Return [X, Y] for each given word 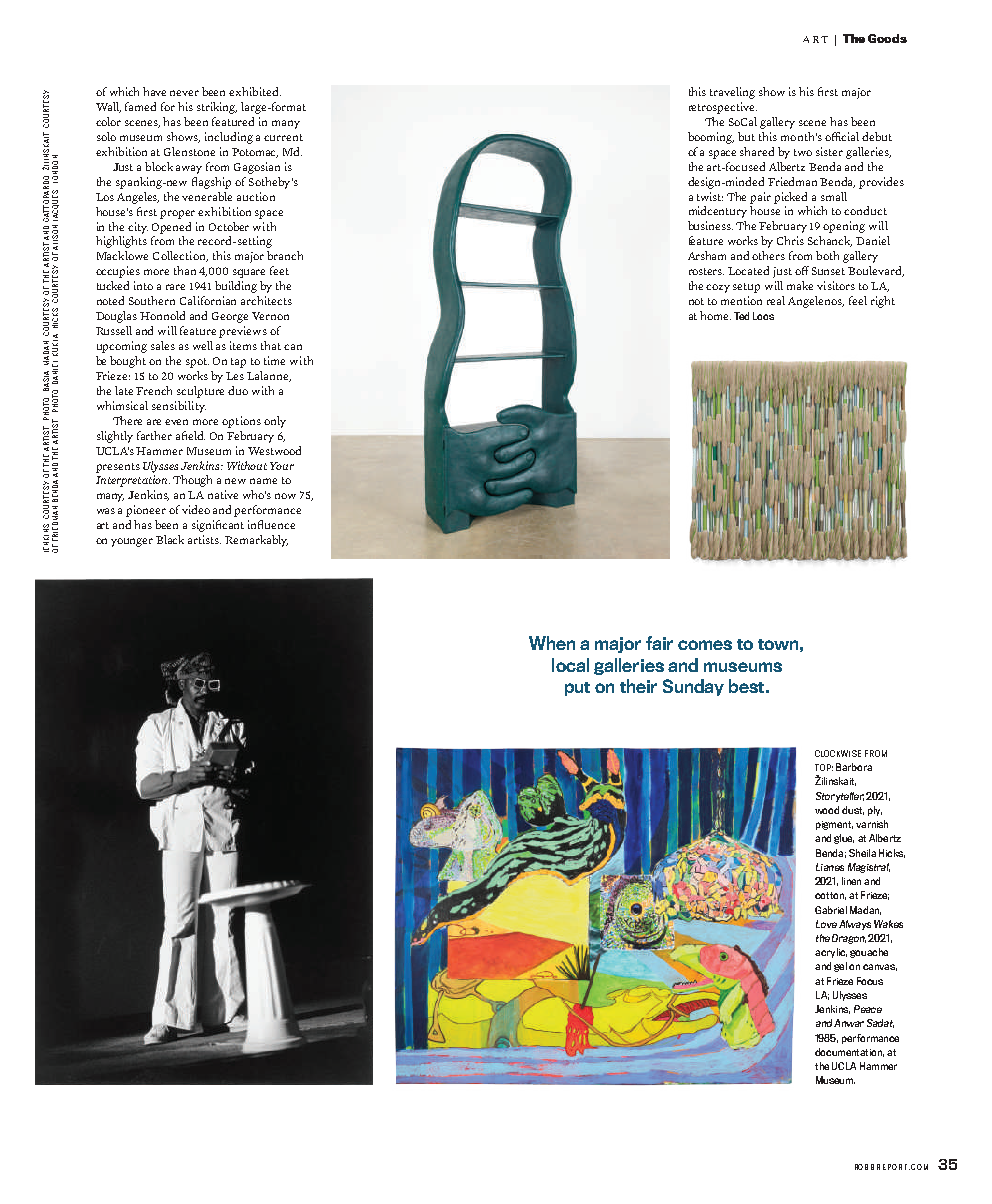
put [577, 689]
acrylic [831, 953]
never [184, 93]
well [203, 345]
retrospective [723, 108]
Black [170, 539]
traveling [732, 93]
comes [705, 645]
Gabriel [831, 910]
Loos [763, 316]
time [274, 360]
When [552, 643]
